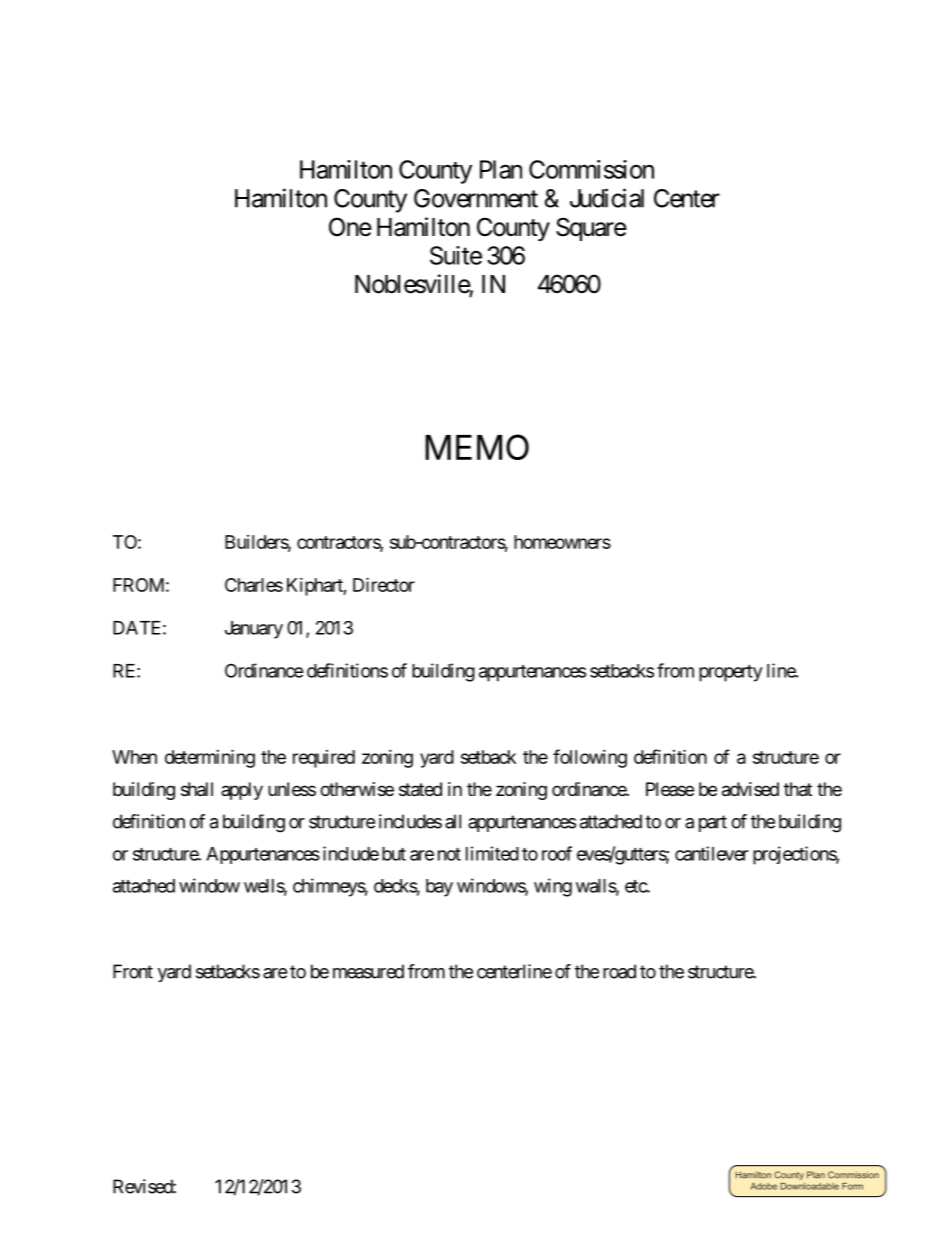 Image resolution: width=952 pixels, height=1233 pixels. What do you see at coordinates (420, 789) in the screenshot?
I see `stated` at bounding box center [420, 789].
